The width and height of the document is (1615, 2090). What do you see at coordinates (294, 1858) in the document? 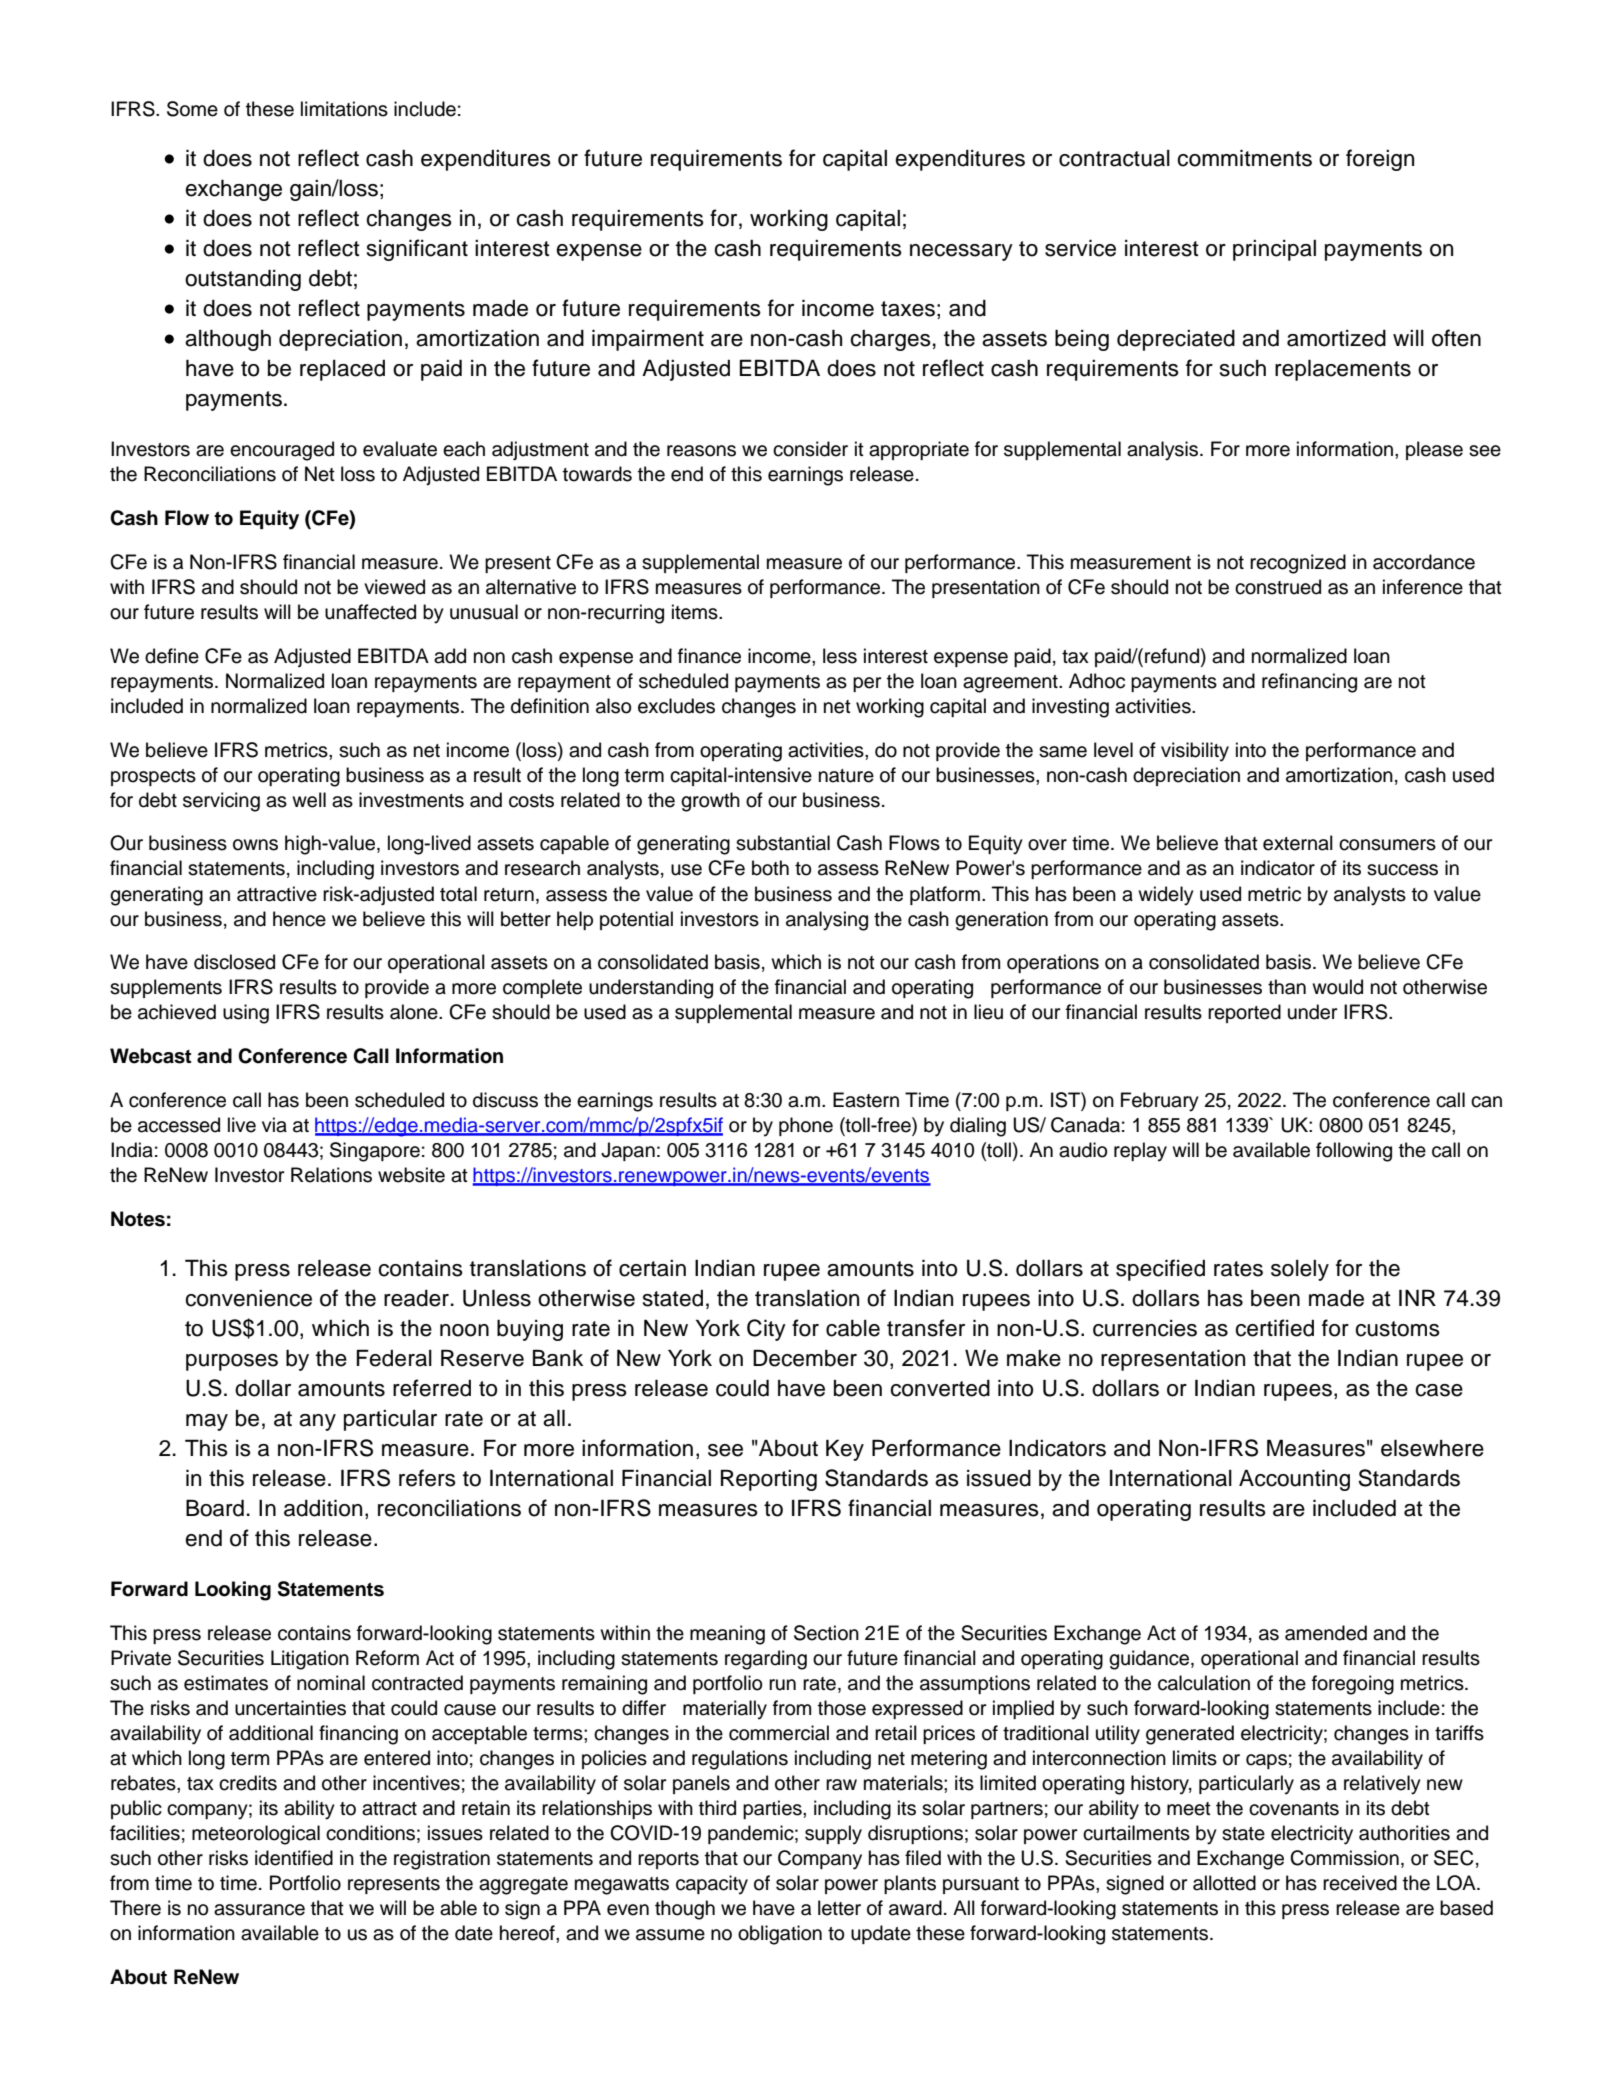
I see `identified` at bounding box center [294, 1858].
